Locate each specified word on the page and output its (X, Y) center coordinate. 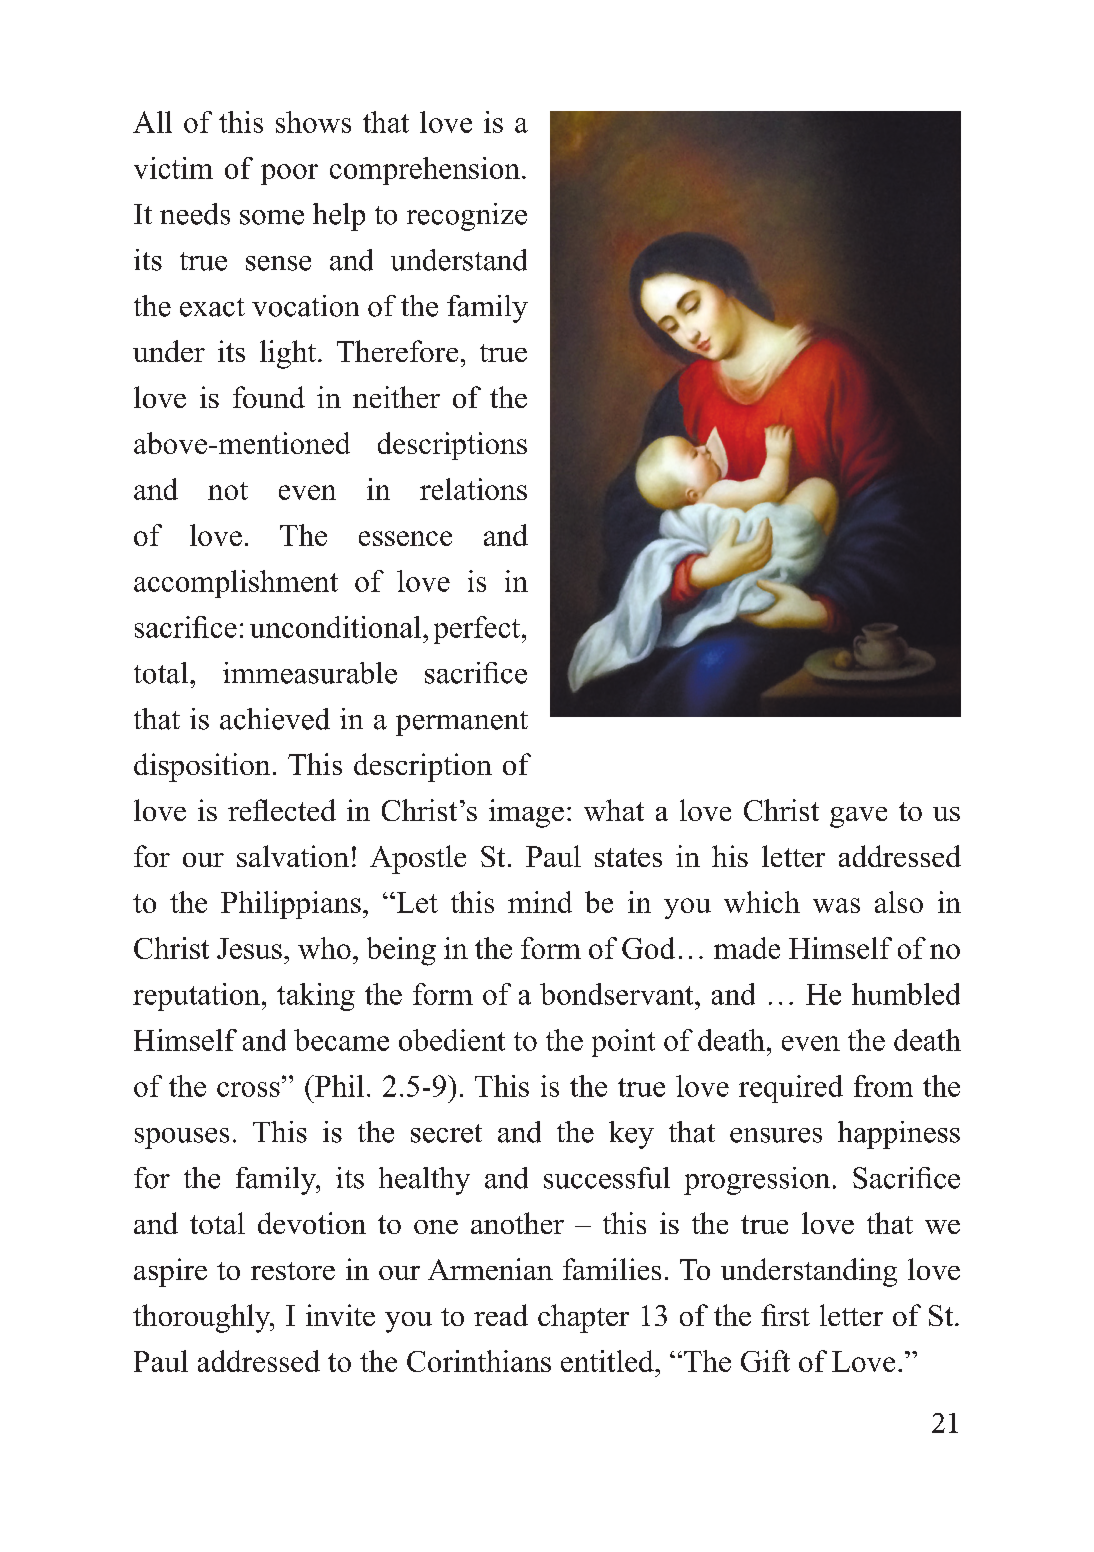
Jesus (249, 948)
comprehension (425, 171)
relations (473, 489)
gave (858, 817)
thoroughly (203, 1318)
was (836, 905)
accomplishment (236, 584)
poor (289, 174)
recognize (467, 217)
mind (540, 902)
